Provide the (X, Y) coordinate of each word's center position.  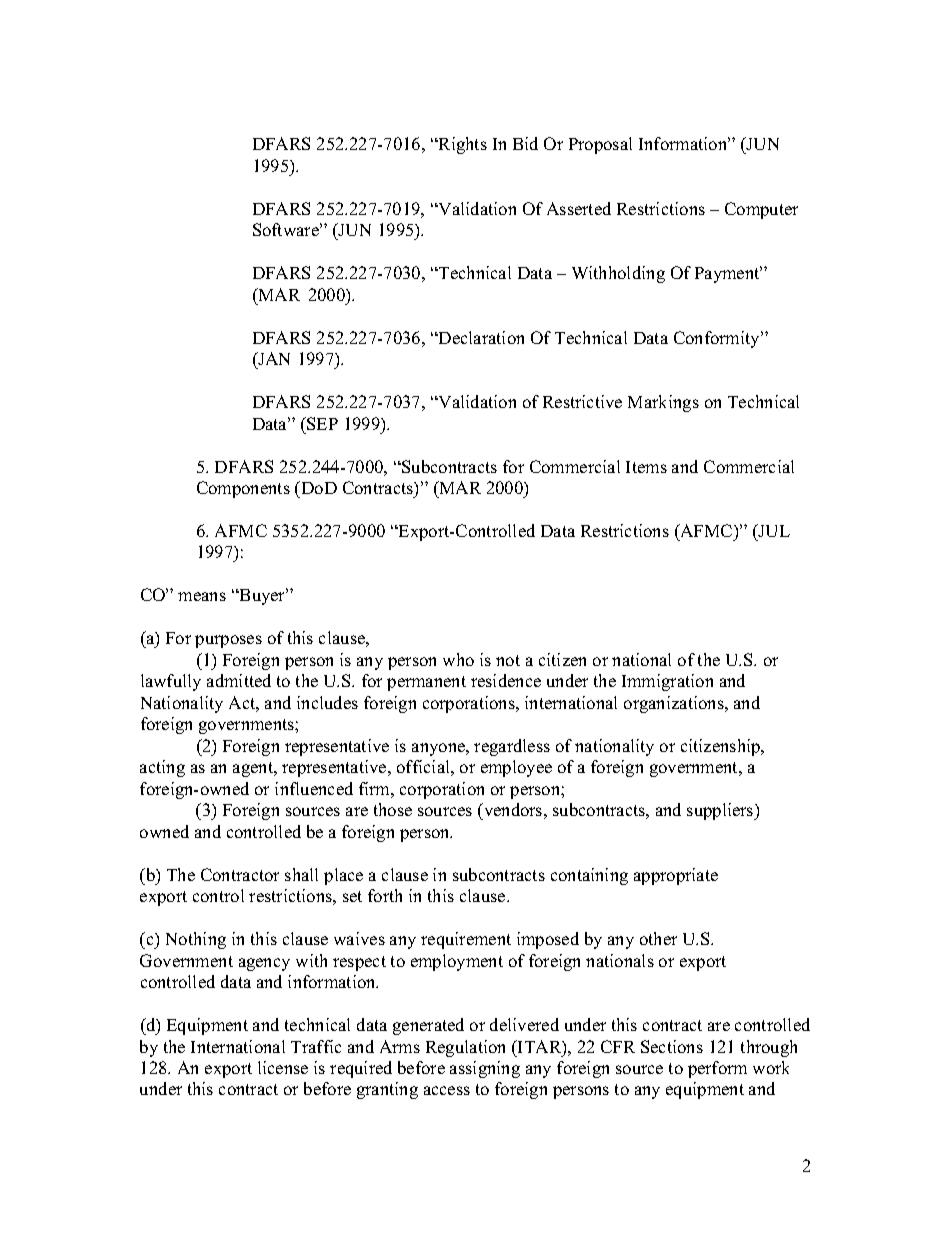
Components (243, 489)
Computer (761, 210)
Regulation (465, 1048)
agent (254, 769)
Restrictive (582, 401)
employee (516, 768)
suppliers (721, 811)
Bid (525, 143)
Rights (462, 145)
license (283, 1067)
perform (717, 1069)
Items (646, 467)
